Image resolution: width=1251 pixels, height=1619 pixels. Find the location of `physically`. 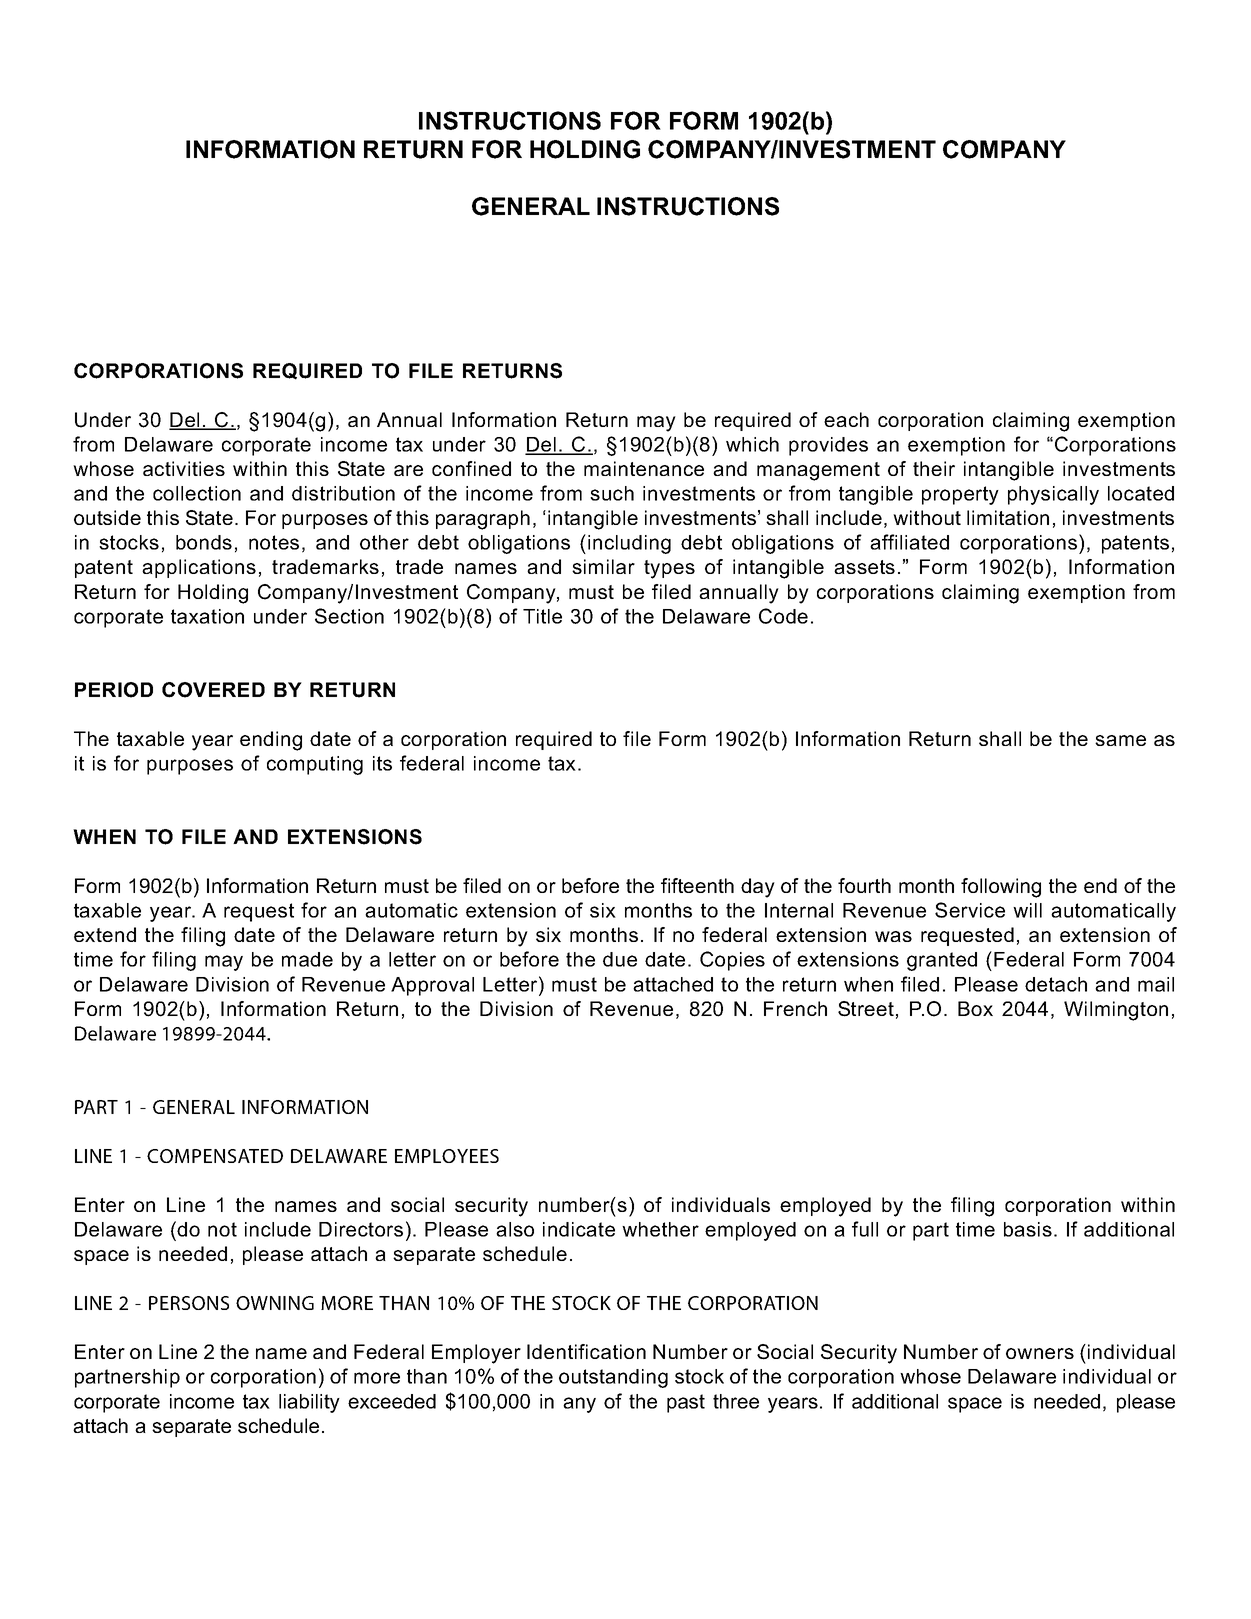

physically is located at coordinates (1053, 495).
